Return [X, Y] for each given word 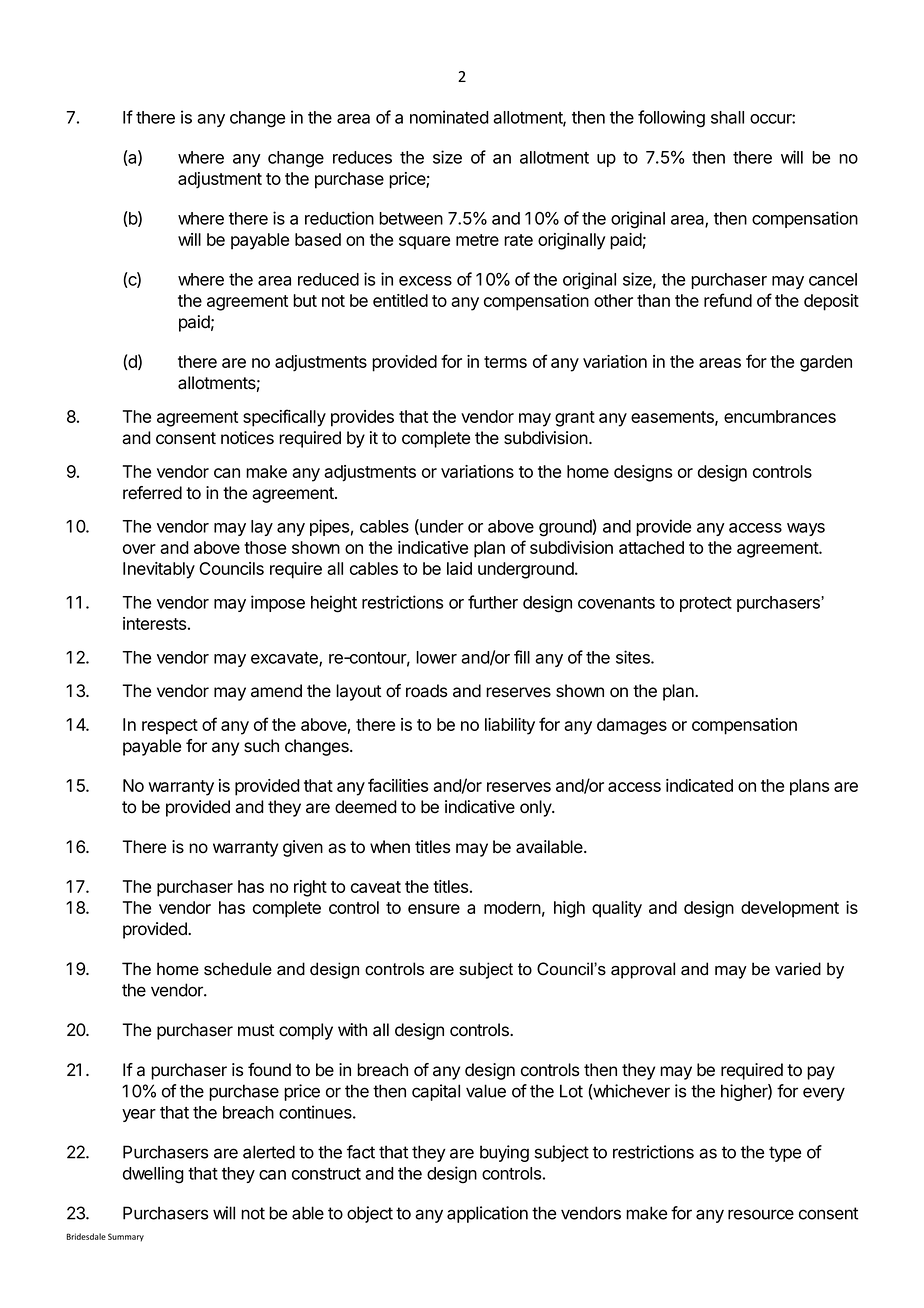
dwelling [153, 1175]
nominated [449, 117]
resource [761, 1214]
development [790, 909]
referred [152, 493]
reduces [362, 157]
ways [806, 529]
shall [727, 117]
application [487, 1214]
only [536, 808]
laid [459, 568]
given [303, 848]
